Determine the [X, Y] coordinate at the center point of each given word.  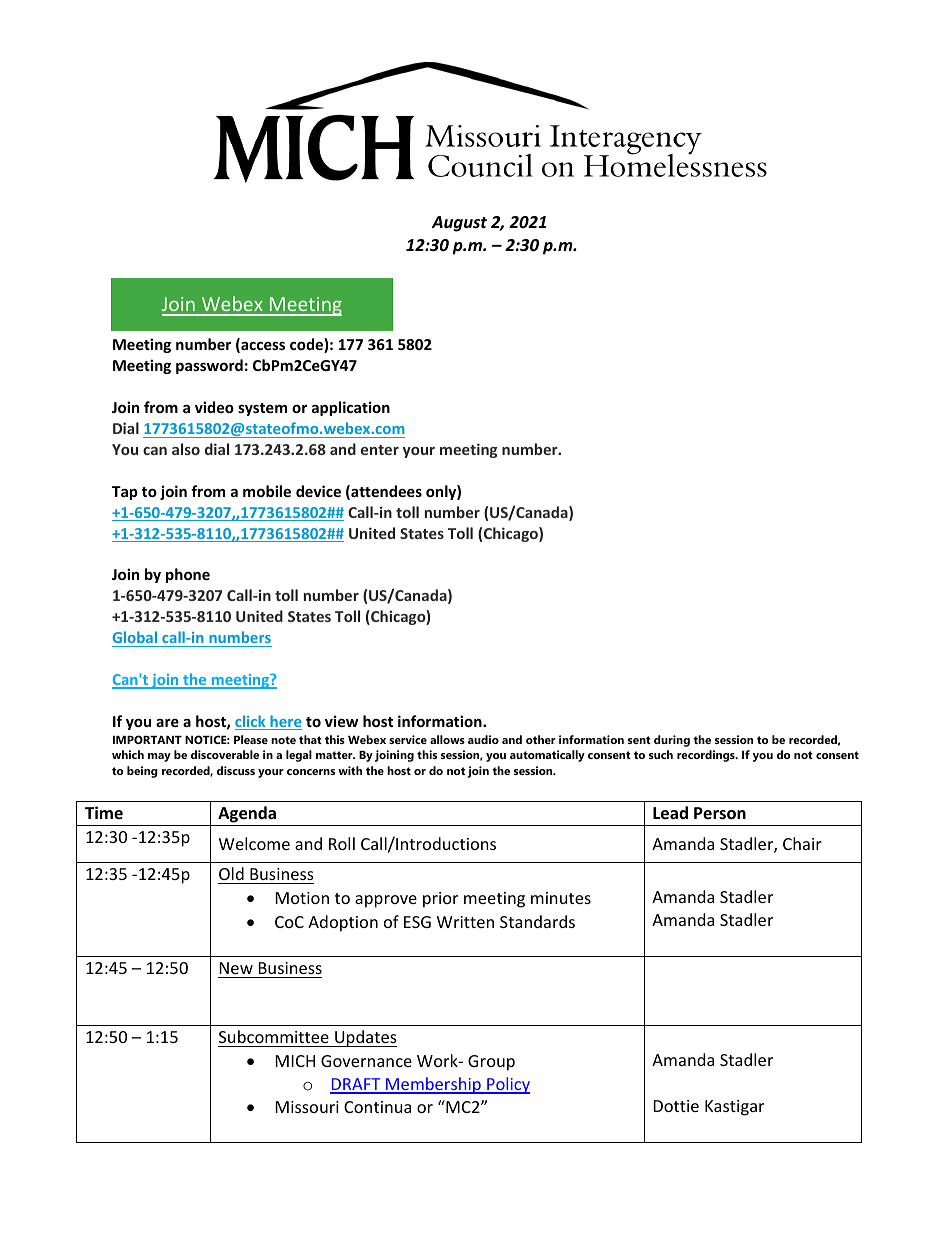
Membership [433, 1085]
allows [447, 739]
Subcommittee [274, 1036]
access [262, 347]
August [459, 224]
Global [135, 637]
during [672, 741]
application [351, 408]
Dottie [676, 1106]
